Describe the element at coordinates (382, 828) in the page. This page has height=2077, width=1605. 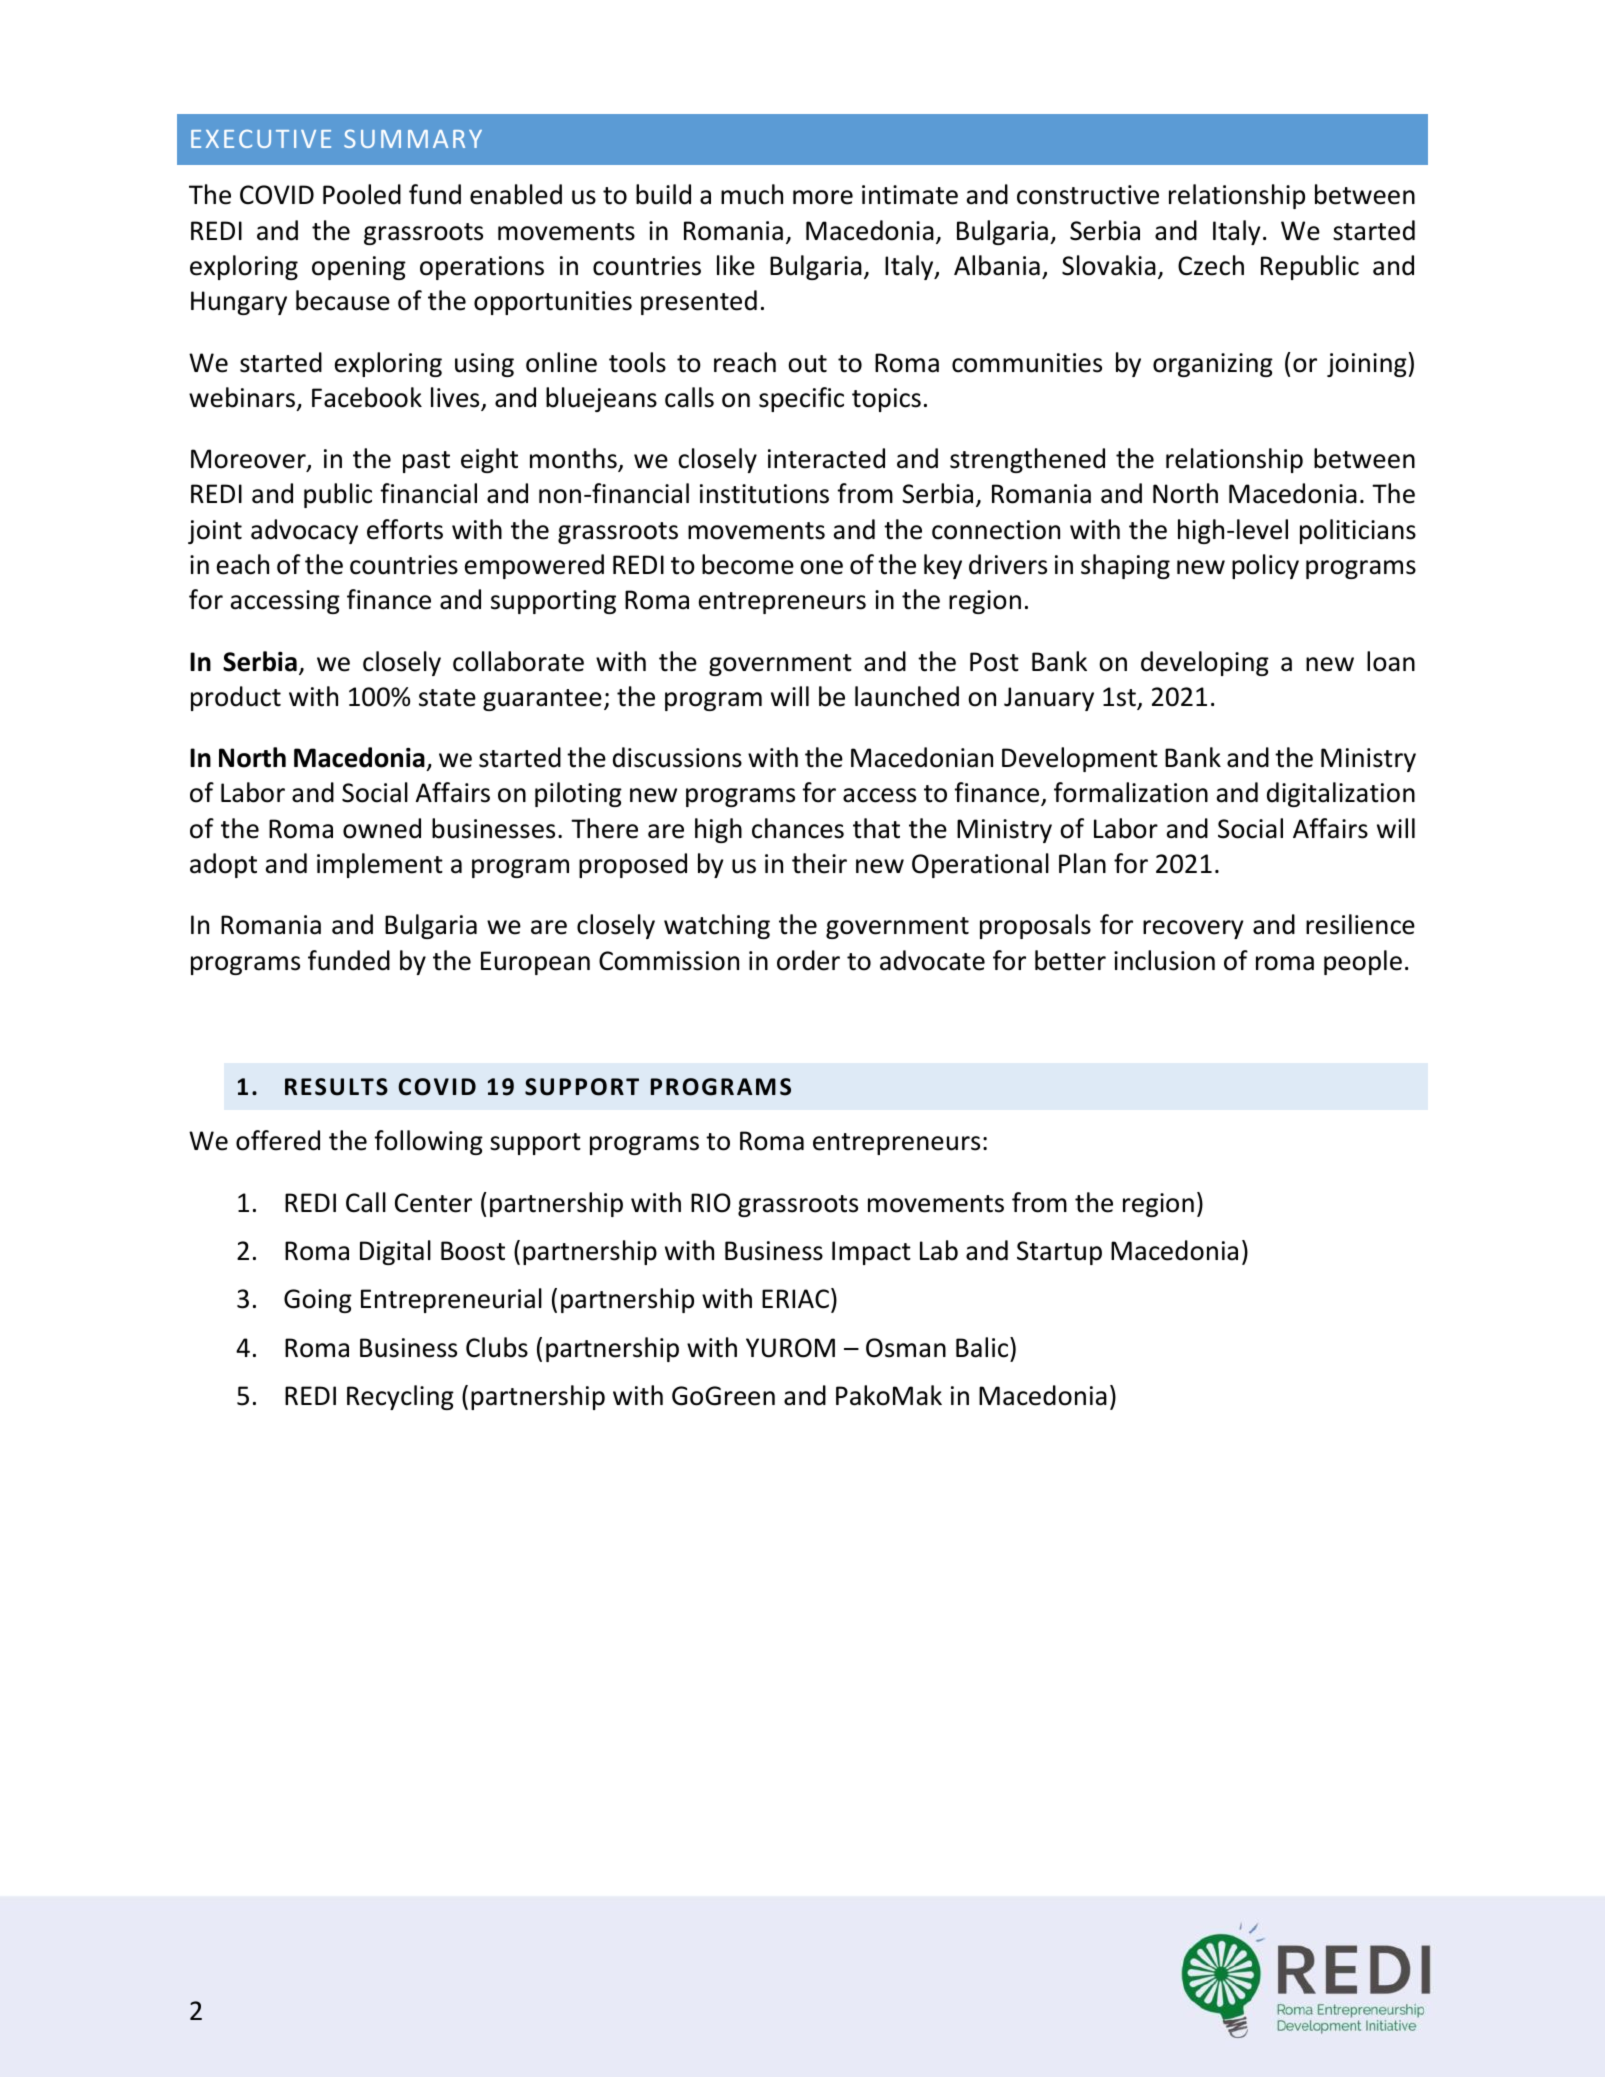
I see `owned` at that location.
